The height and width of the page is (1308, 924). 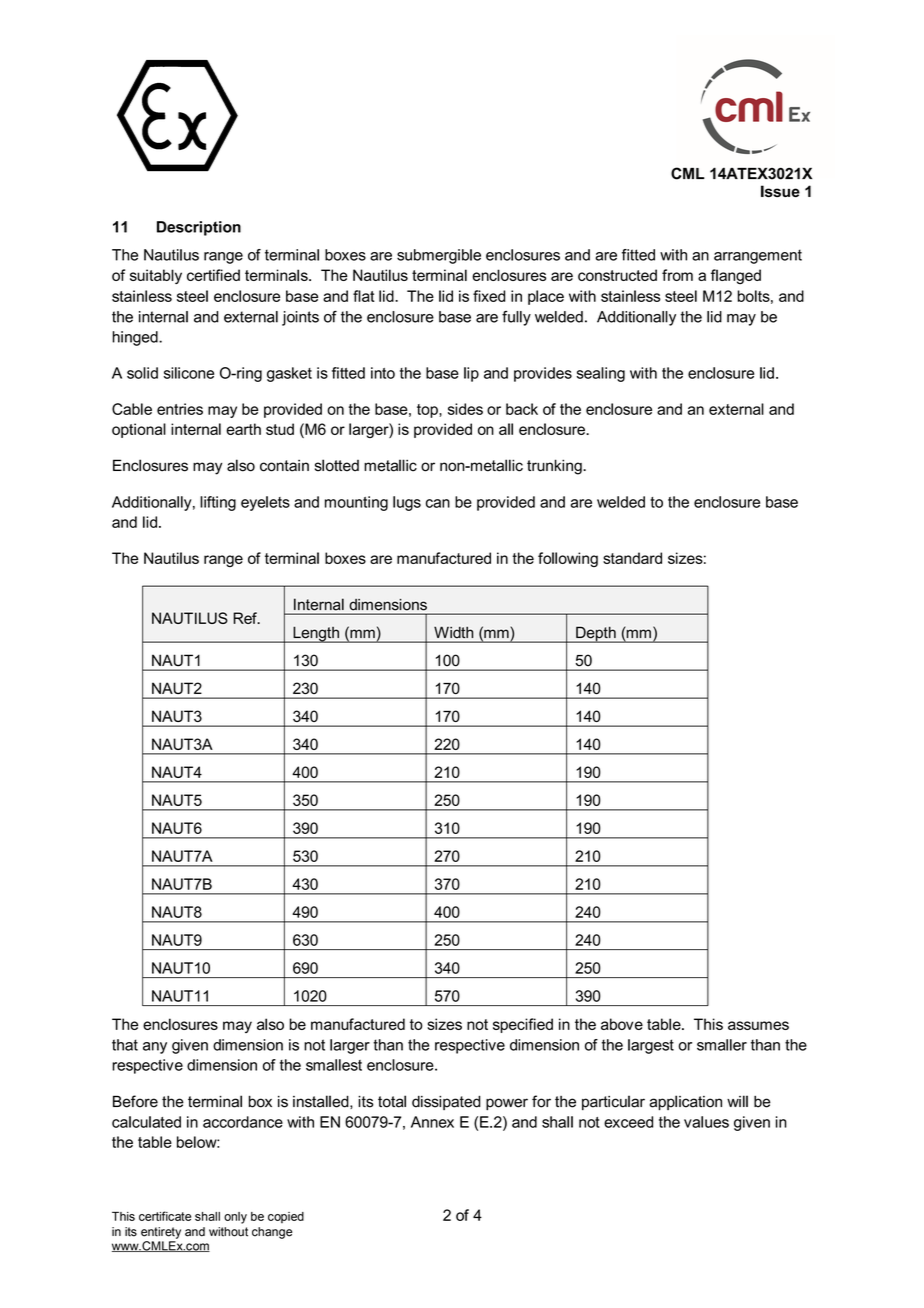 I want to click on Annex, so click(x=432, y=1122).
